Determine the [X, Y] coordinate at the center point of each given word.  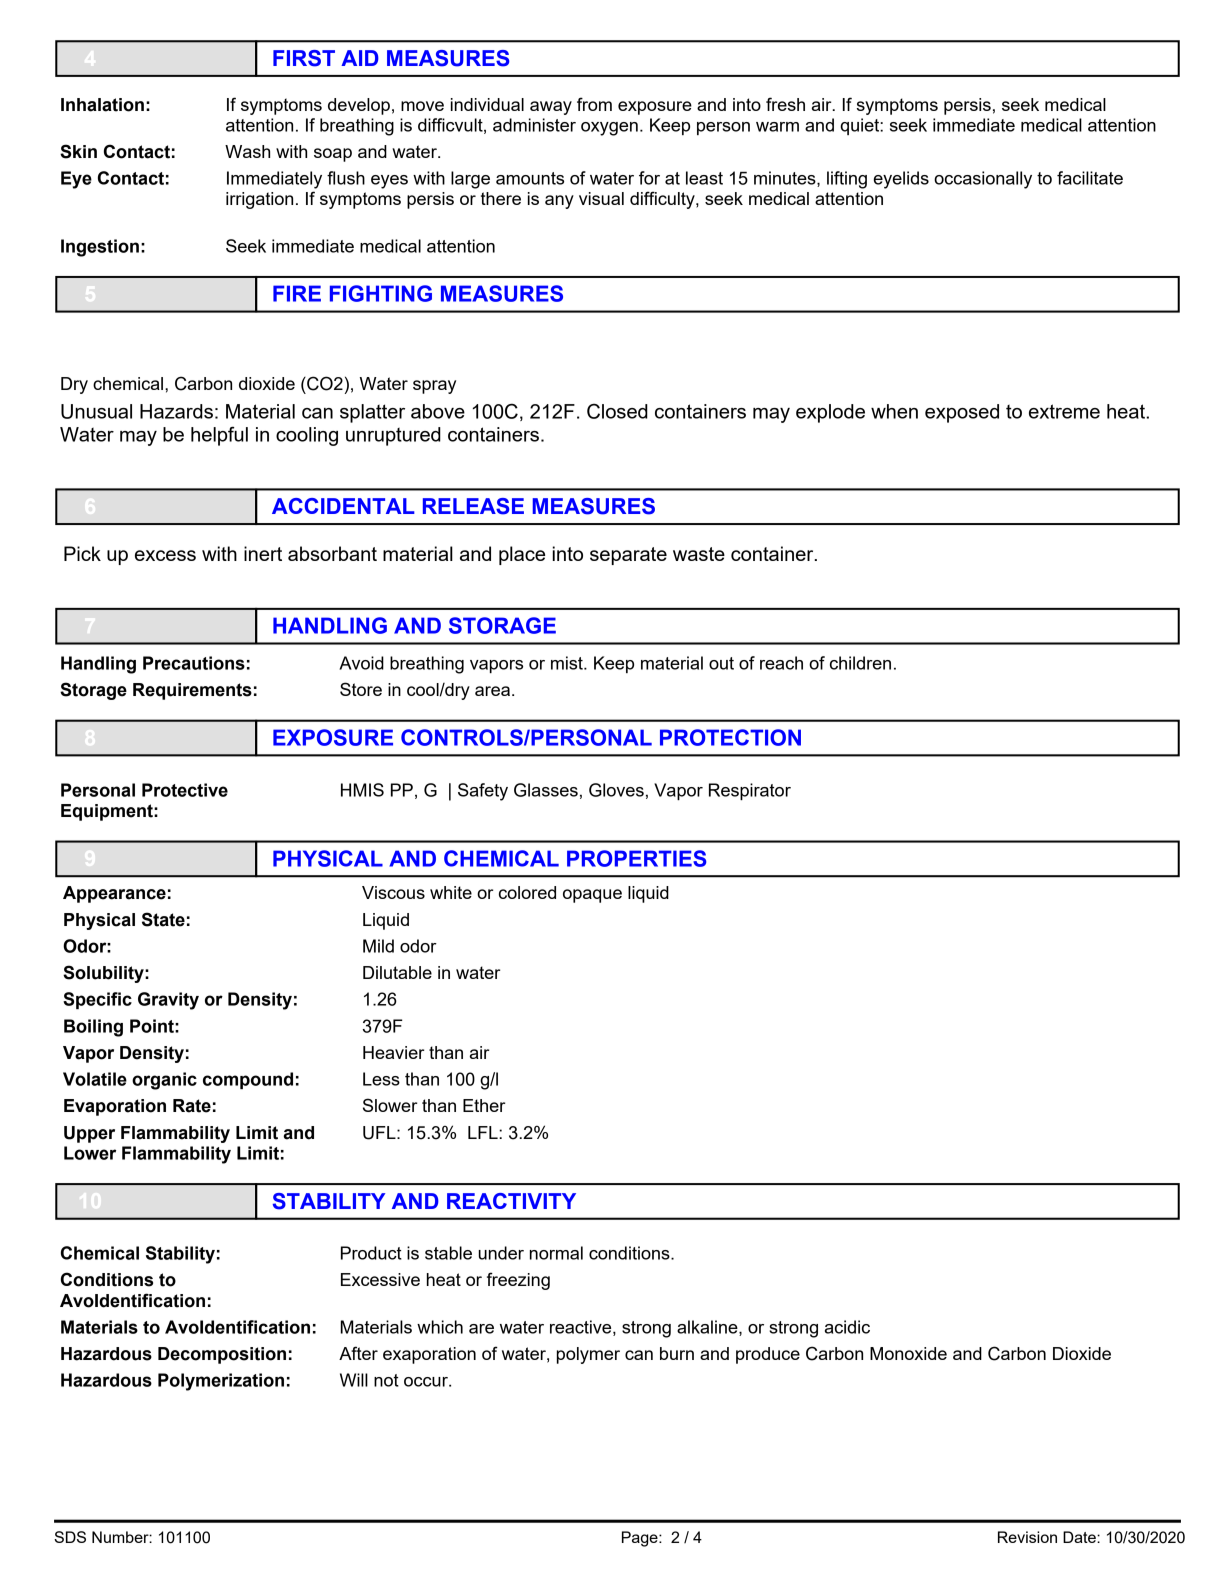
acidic [847, 1327]
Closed [617, 411]
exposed [962, 413]
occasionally [983, 180]
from [594, 104]
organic [164, 1081]
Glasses [546, 790]
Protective [185, 790]
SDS [70, 1537]
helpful [219, 436]
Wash [247, 151]
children [860, 663]
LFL [484, 1132]
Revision [1027, 1537]
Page [641, 1539]
